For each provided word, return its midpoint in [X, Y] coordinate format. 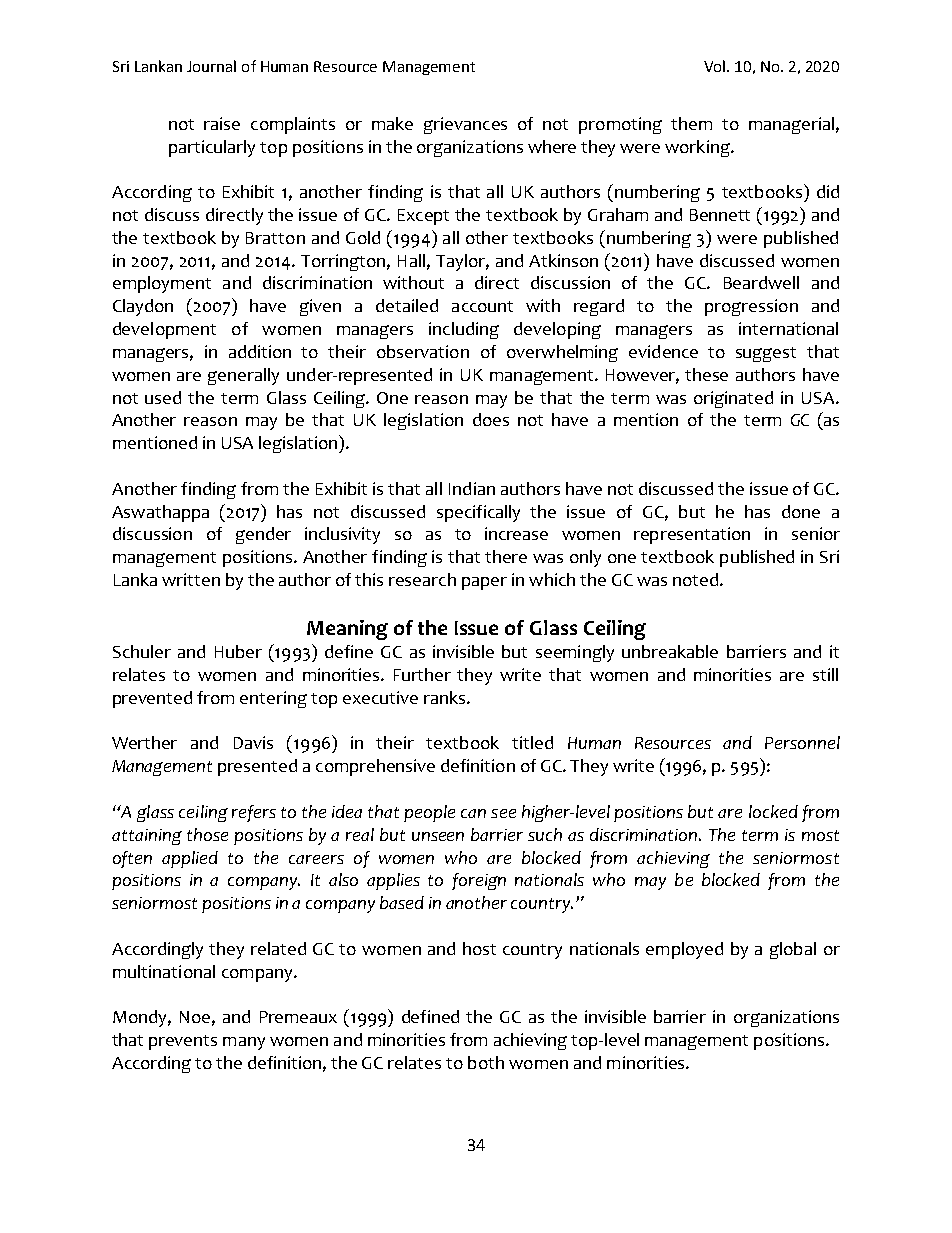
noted [697, 579]
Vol [716, 66]
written [191, 579]
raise [222, 123]
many [244, 1043]
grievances [465, 125]
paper [484, 583]
